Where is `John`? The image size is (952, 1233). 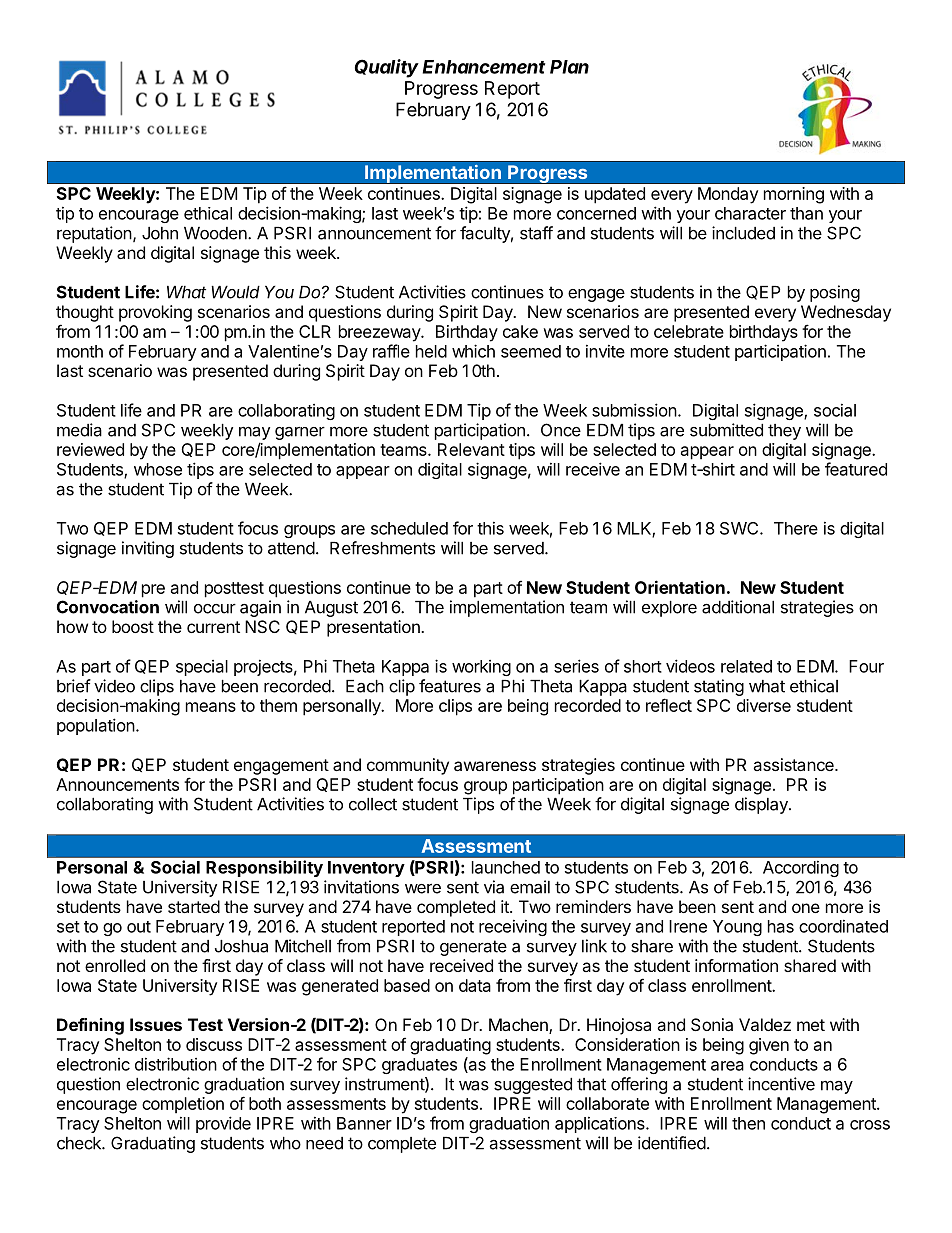 John is located at coordinates (160, 233).
